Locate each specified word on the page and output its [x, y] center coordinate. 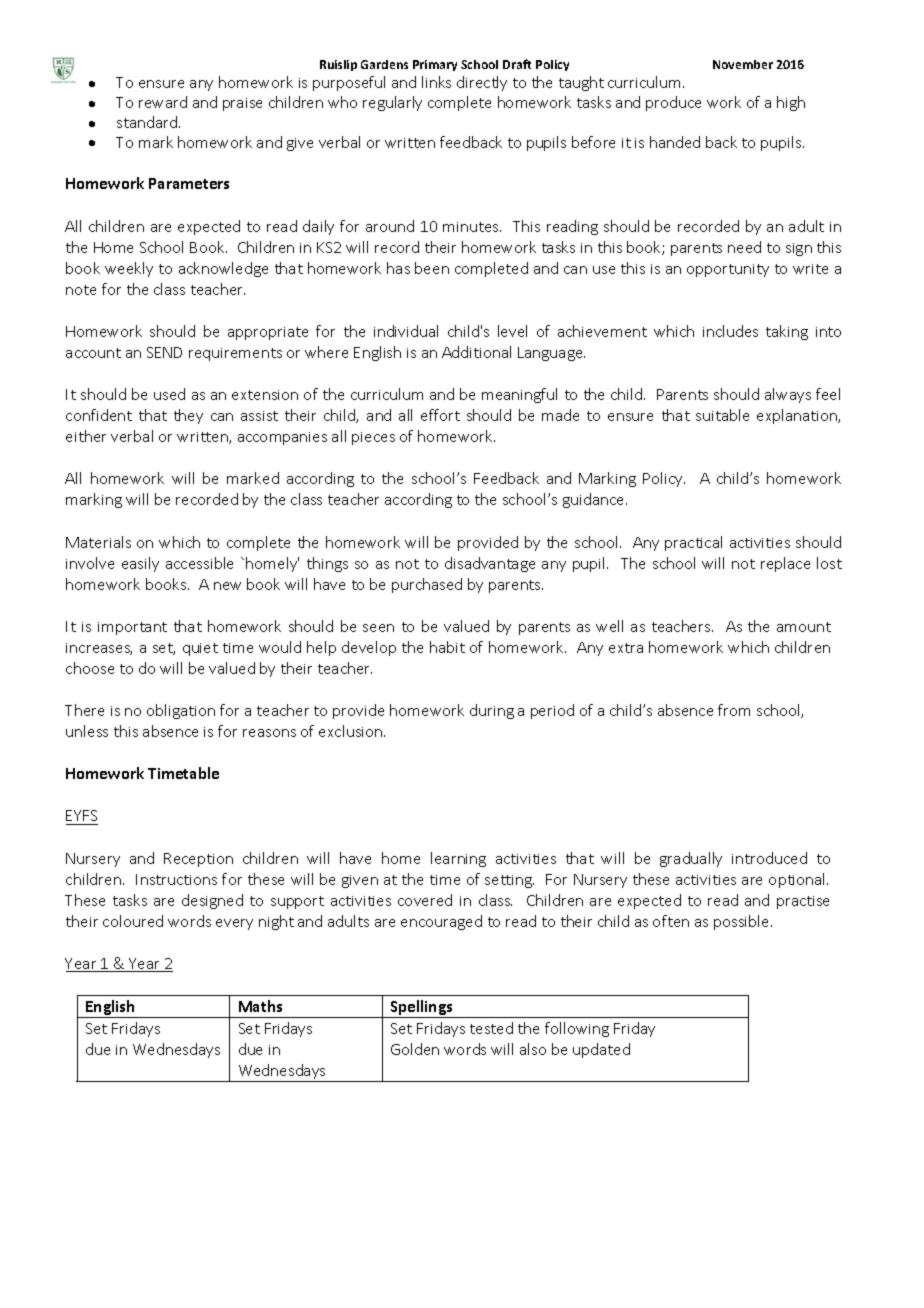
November [743, 64]
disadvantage [490, 564]
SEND [164, 352]
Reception [198, 860]
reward [163, 102]
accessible [199, 563]
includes [730, 331]
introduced [769, 858]
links [436, 82]
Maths [260, 1006]
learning [458, 859]
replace [785, 564]
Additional [476, 352]
